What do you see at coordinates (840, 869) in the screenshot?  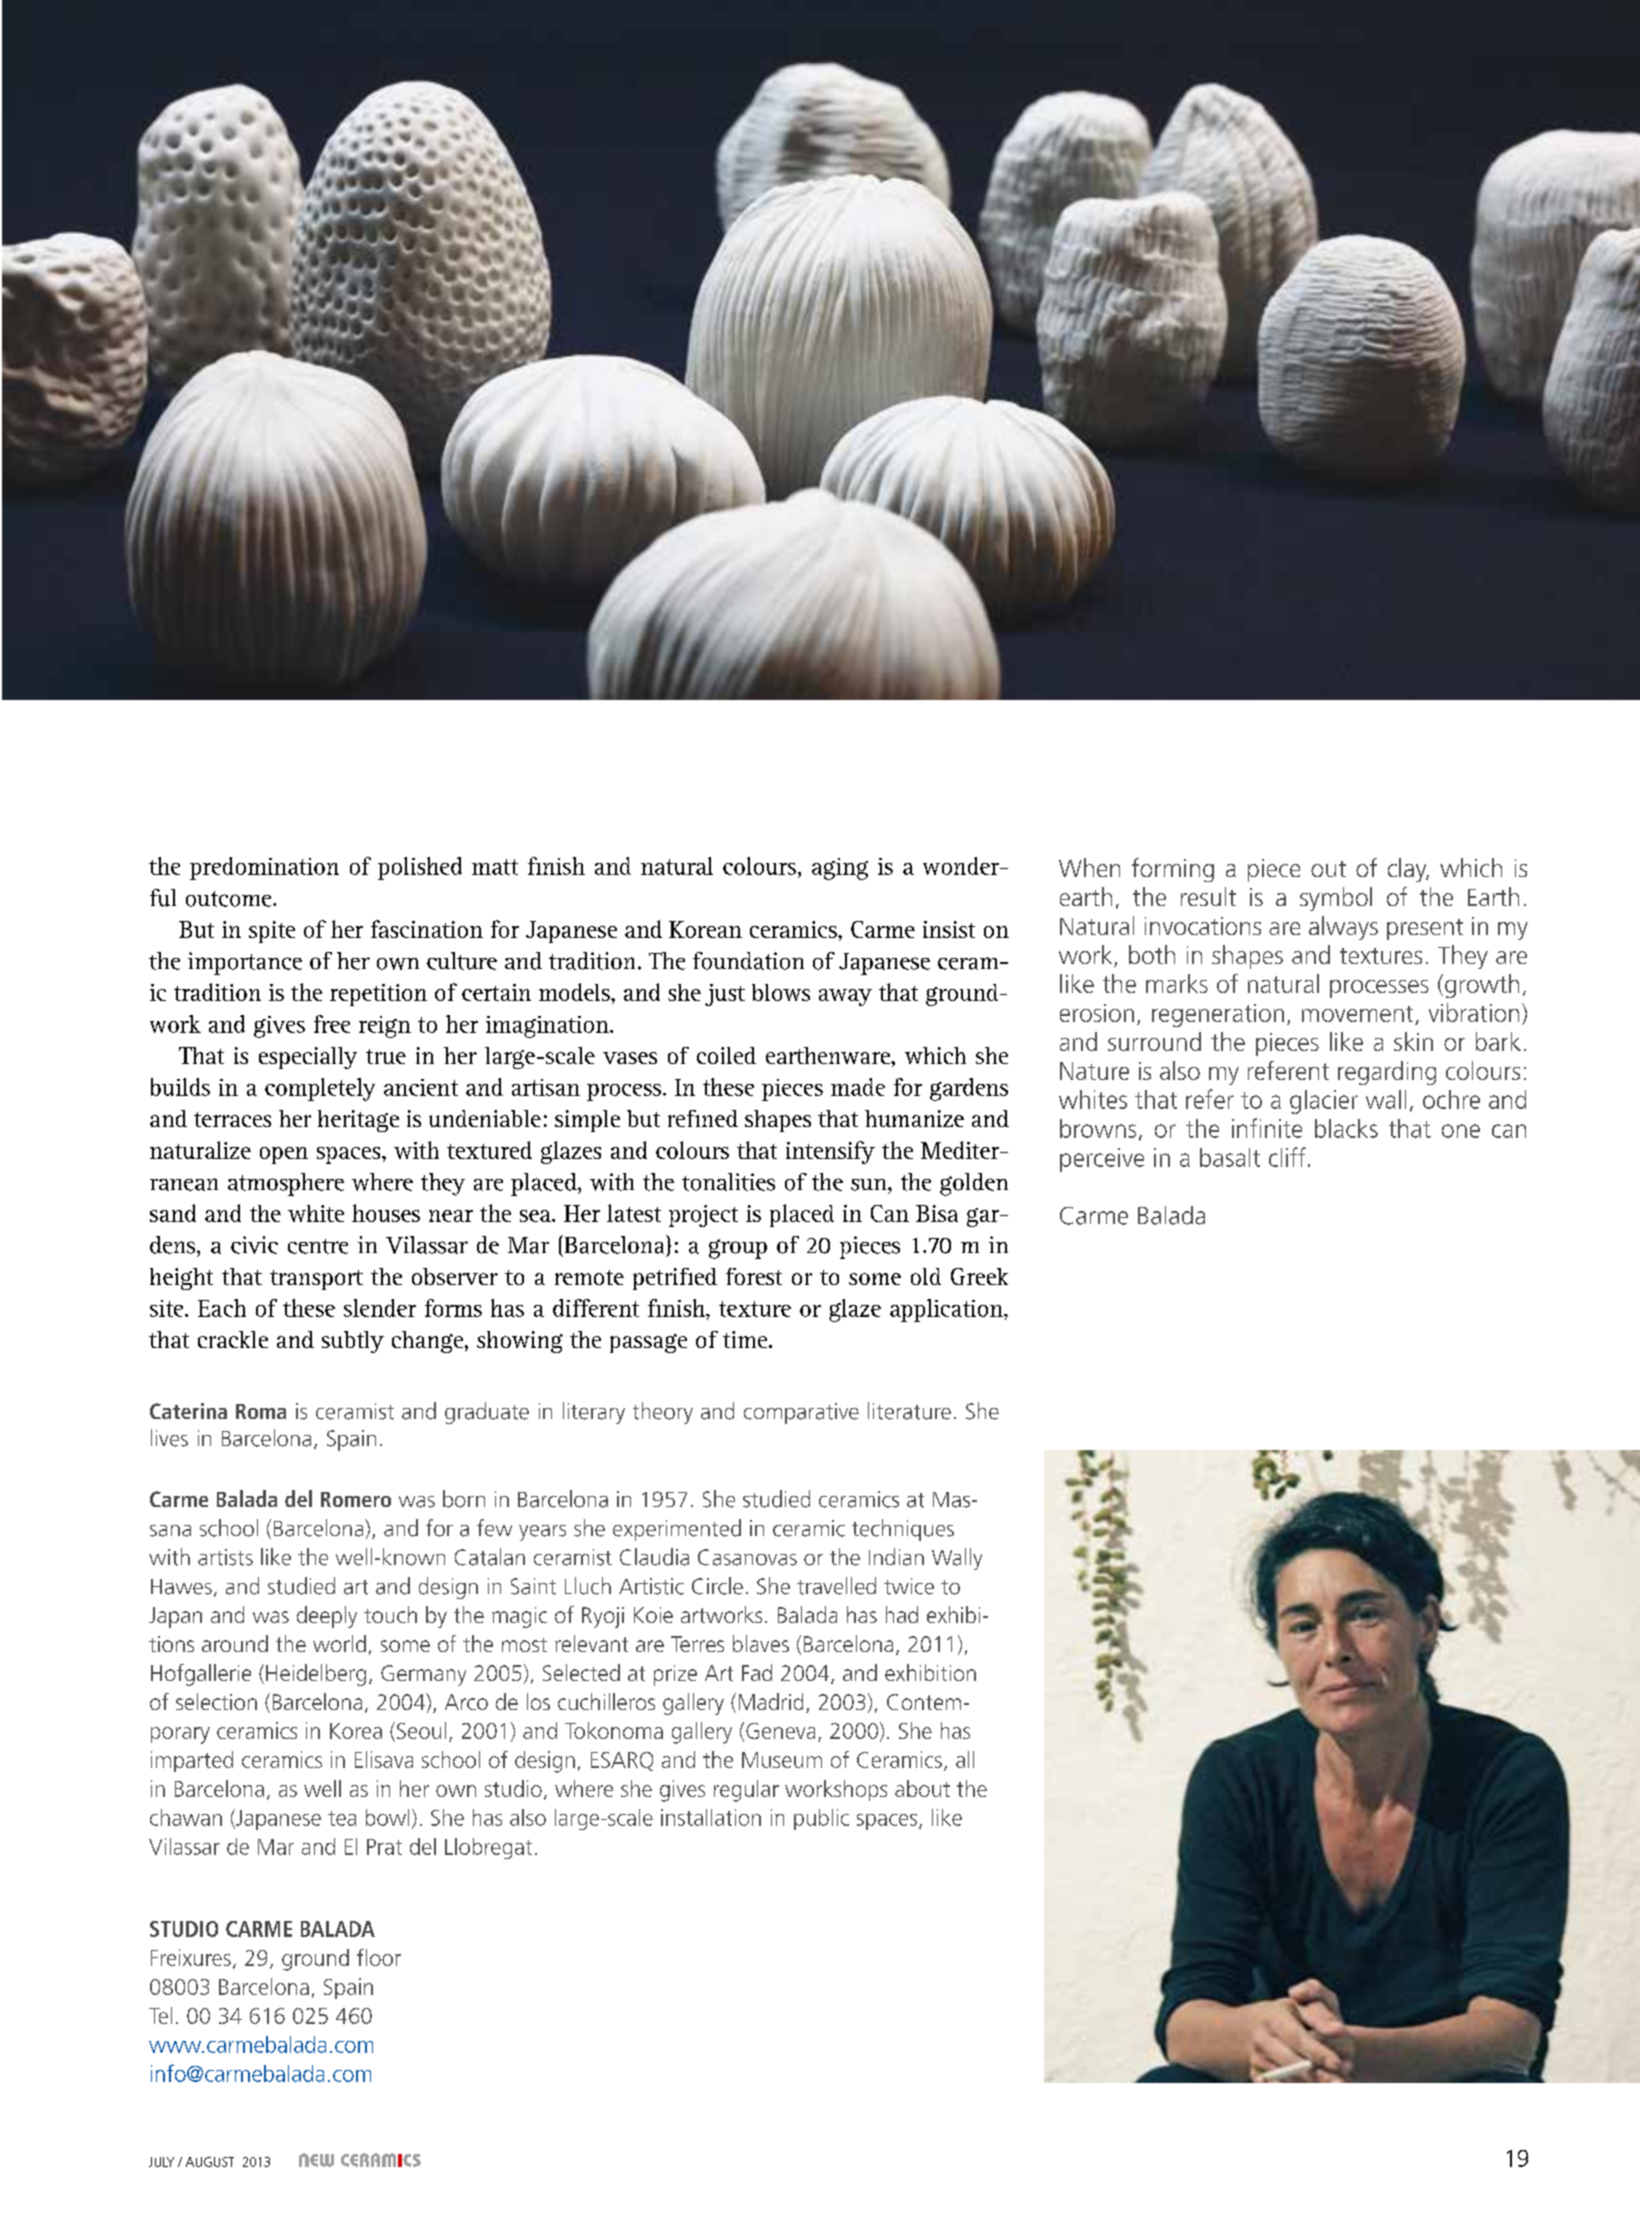 I see `aging` at bounding box center [840, 869].
